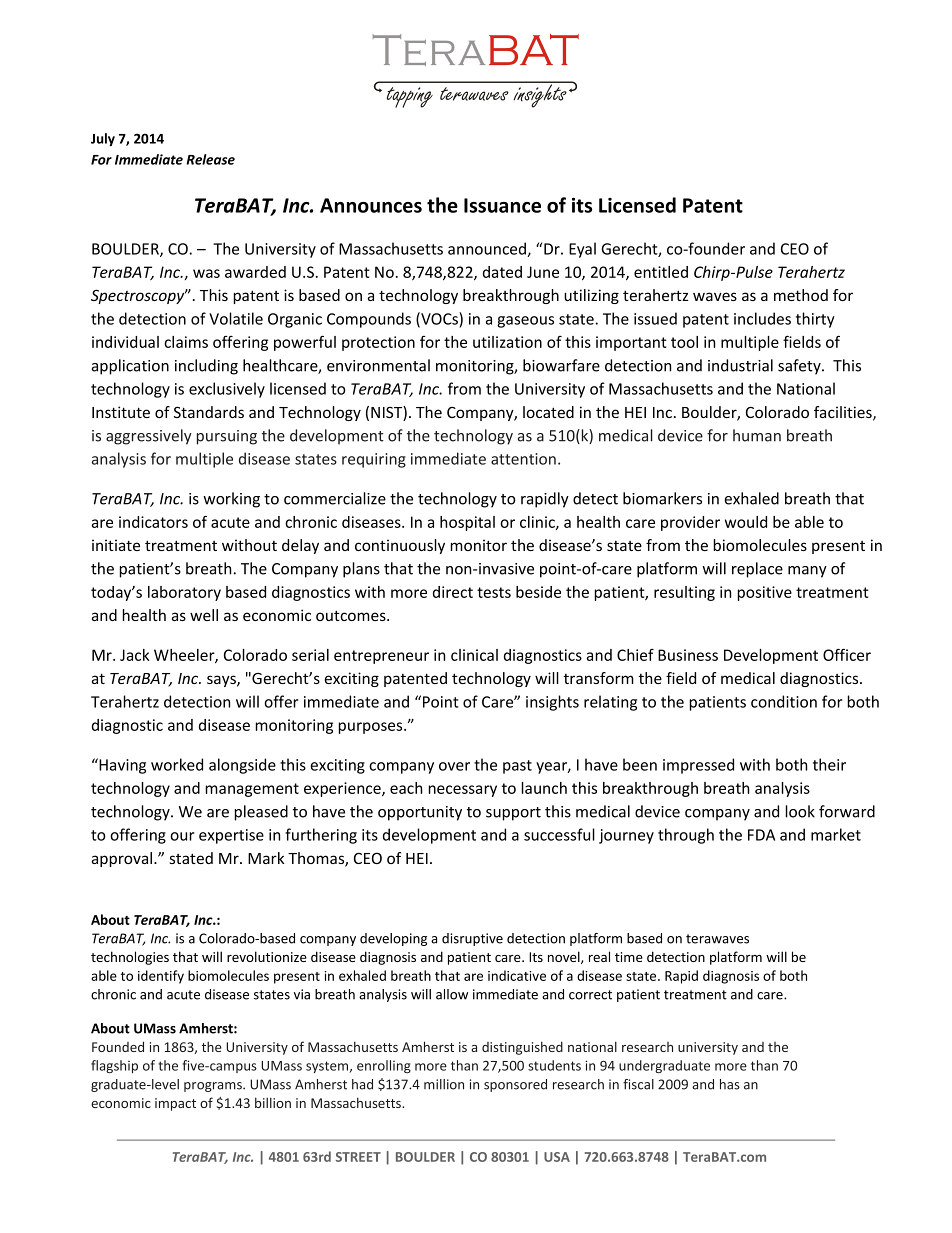  I want to click on impact, so click(175, 1104).
